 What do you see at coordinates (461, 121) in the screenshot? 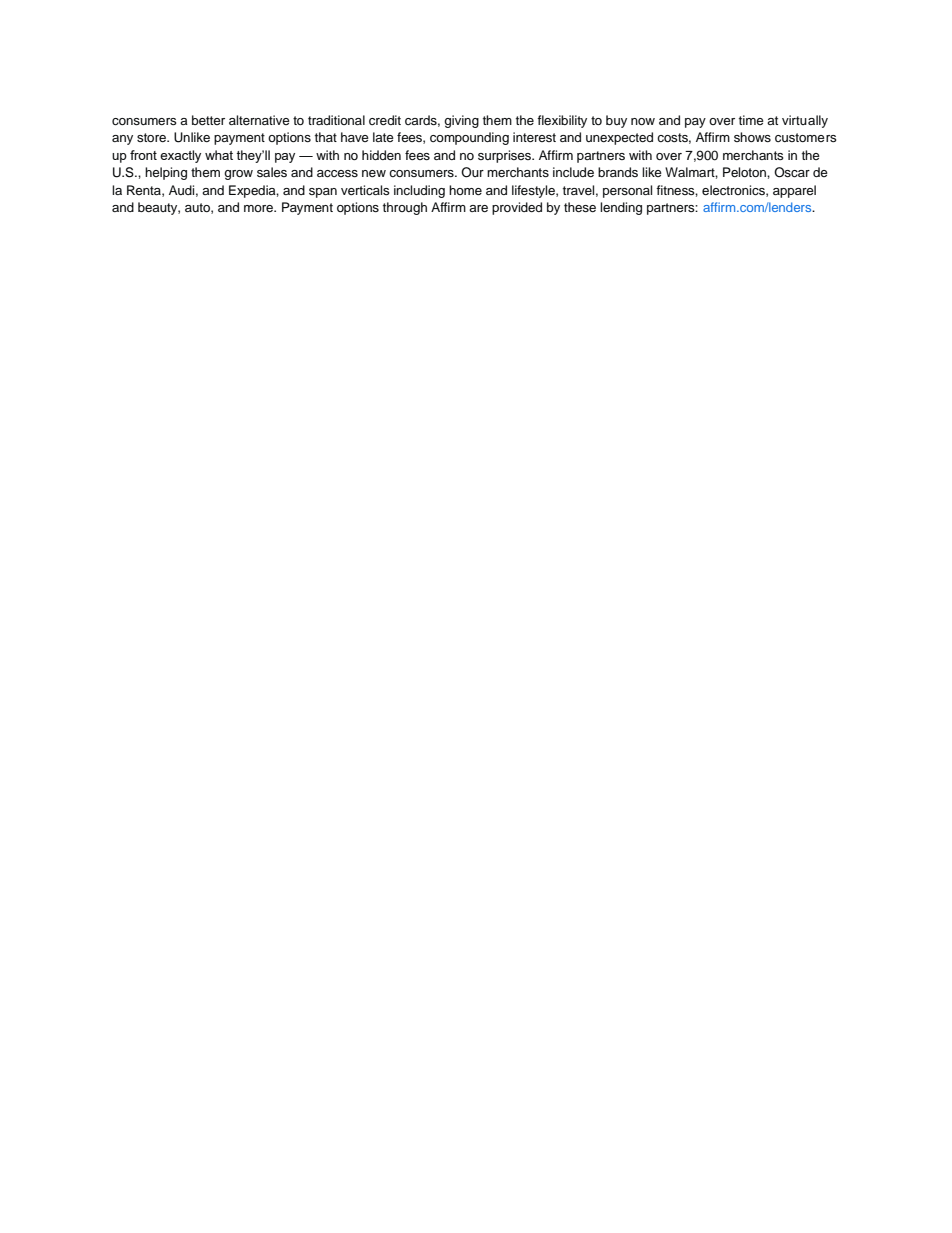
I see `giving` at bounding box center [461, 121].
